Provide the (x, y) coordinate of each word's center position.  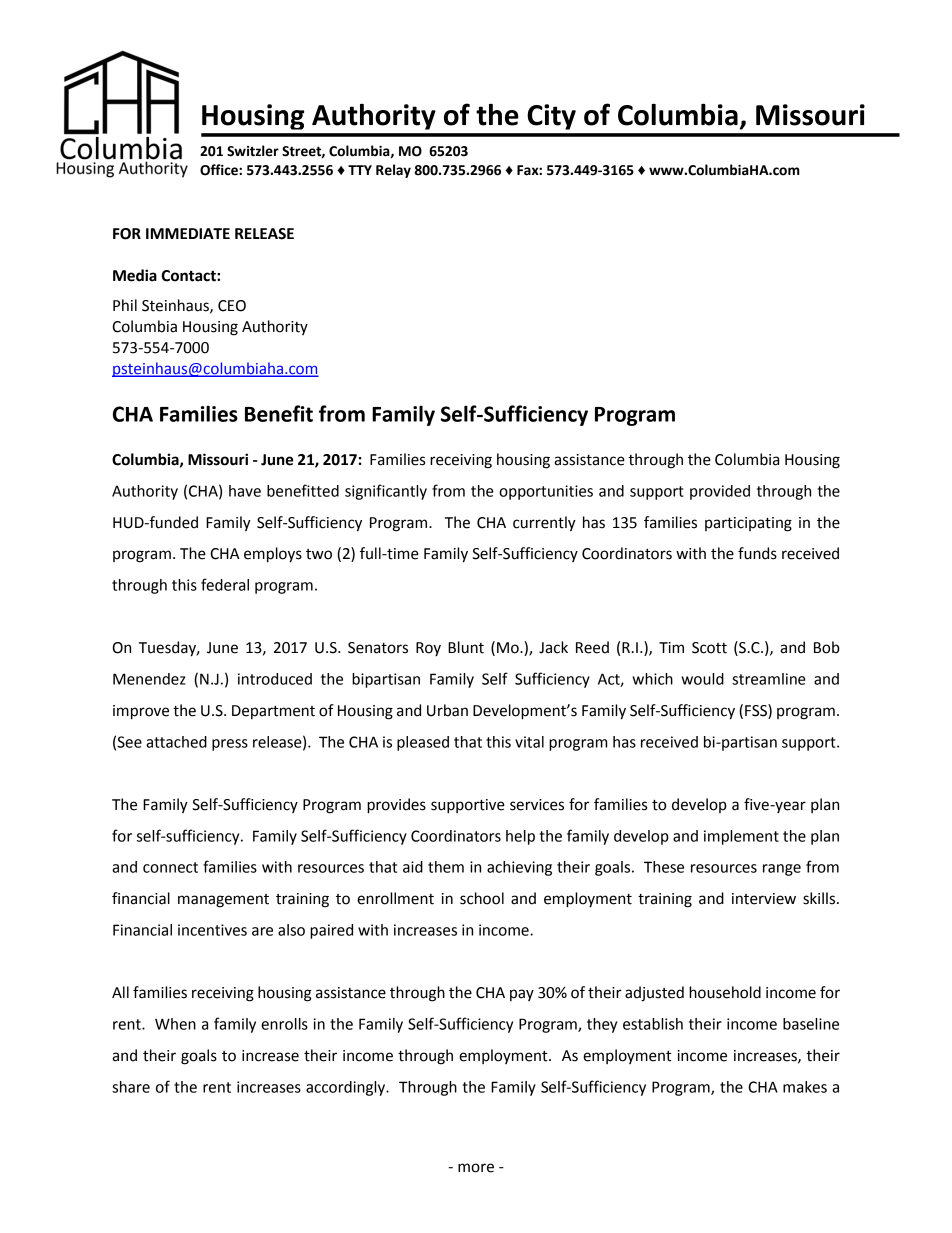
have (245, 491)
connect (170, 867)
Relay (393, 171)
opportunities (546, 492)
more (476, 1168)
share (131, 1087)
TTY (360, 170)
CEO (232, 306)
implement (741, 837)
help (520, 837)
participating (748, 524)
